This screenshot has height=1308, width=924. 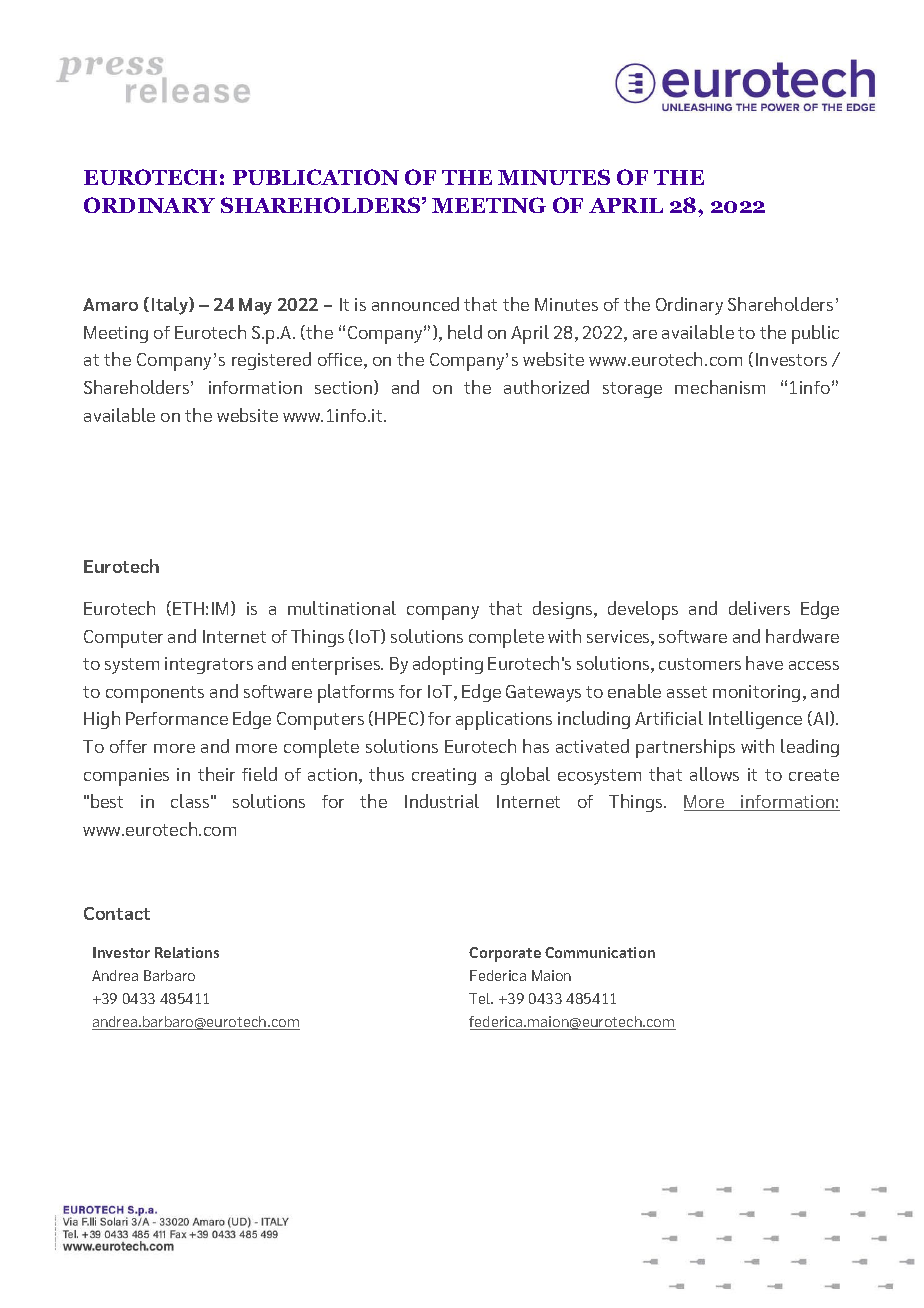 I want to click on mechanism, so click(x=720, y=387).
